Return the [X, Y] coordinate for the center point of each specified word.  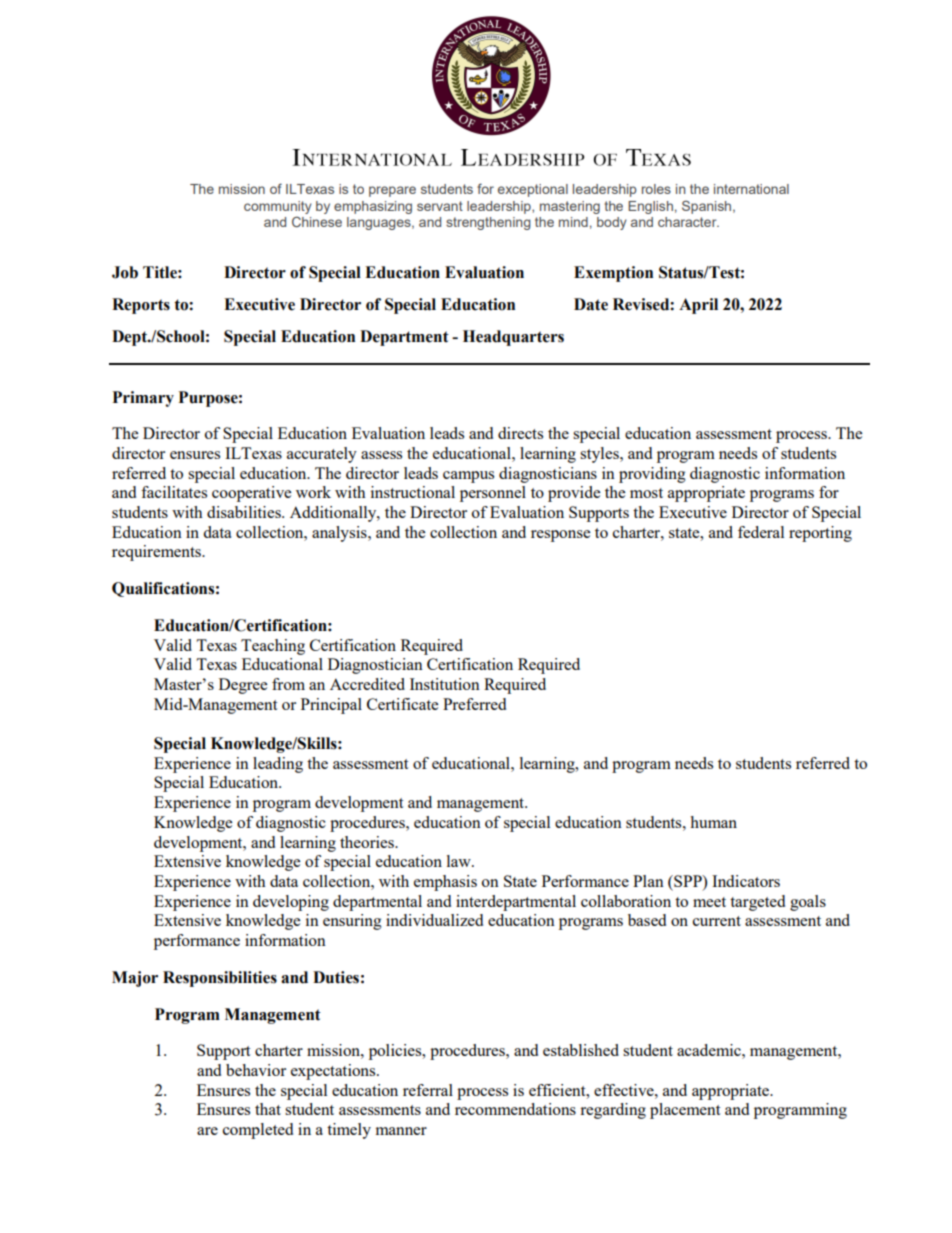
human [713, 822]
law [460, 861]
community [278, 207]
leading [278, 765]
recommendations [515, 1109]
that [268, 1109]
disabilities [245, 512]
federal [761, 532]
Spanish [708, 207]
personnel [493, 494]
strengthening [488, 223]
